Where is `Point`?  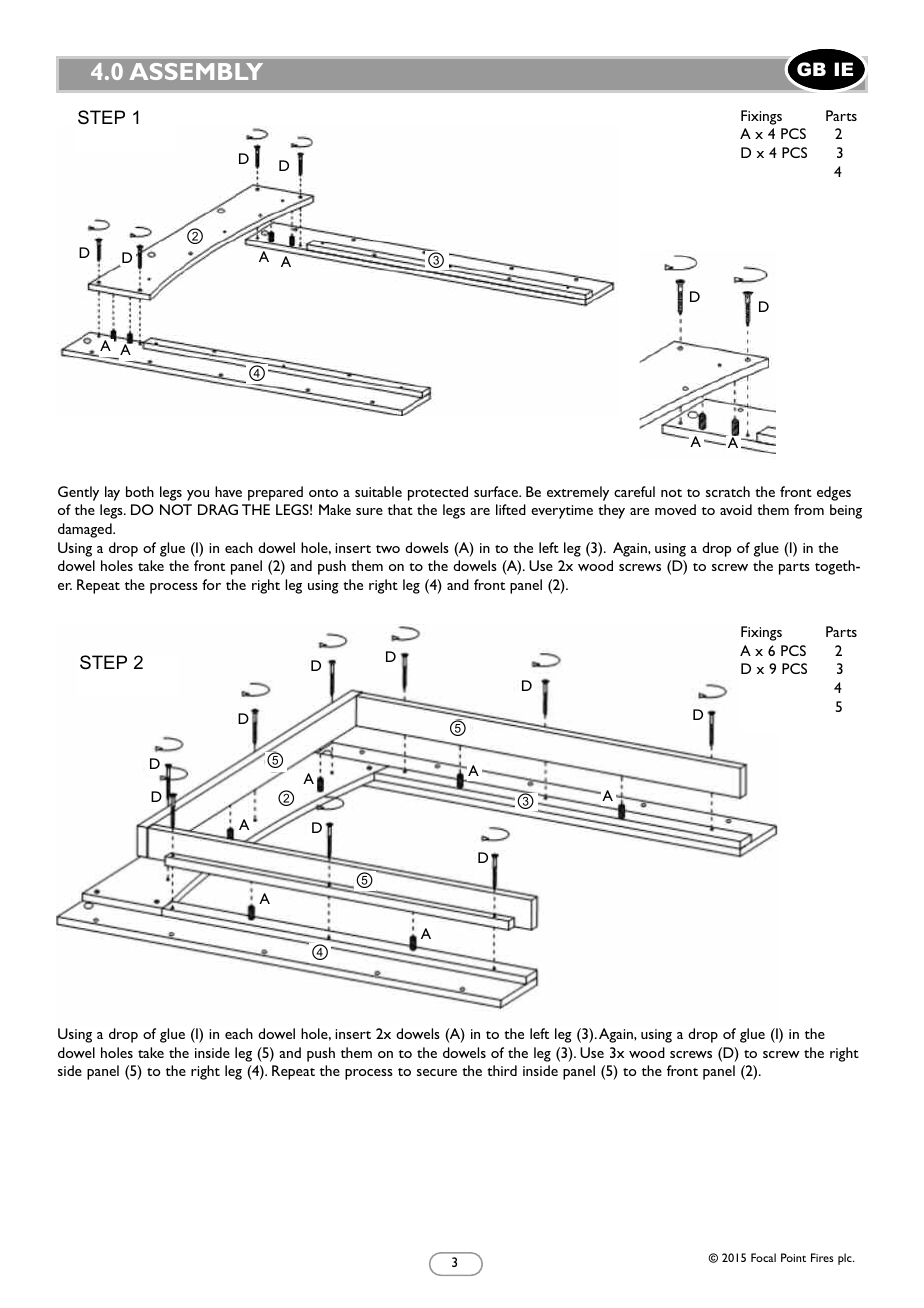 Point is located at coordinates (793, 1257).
